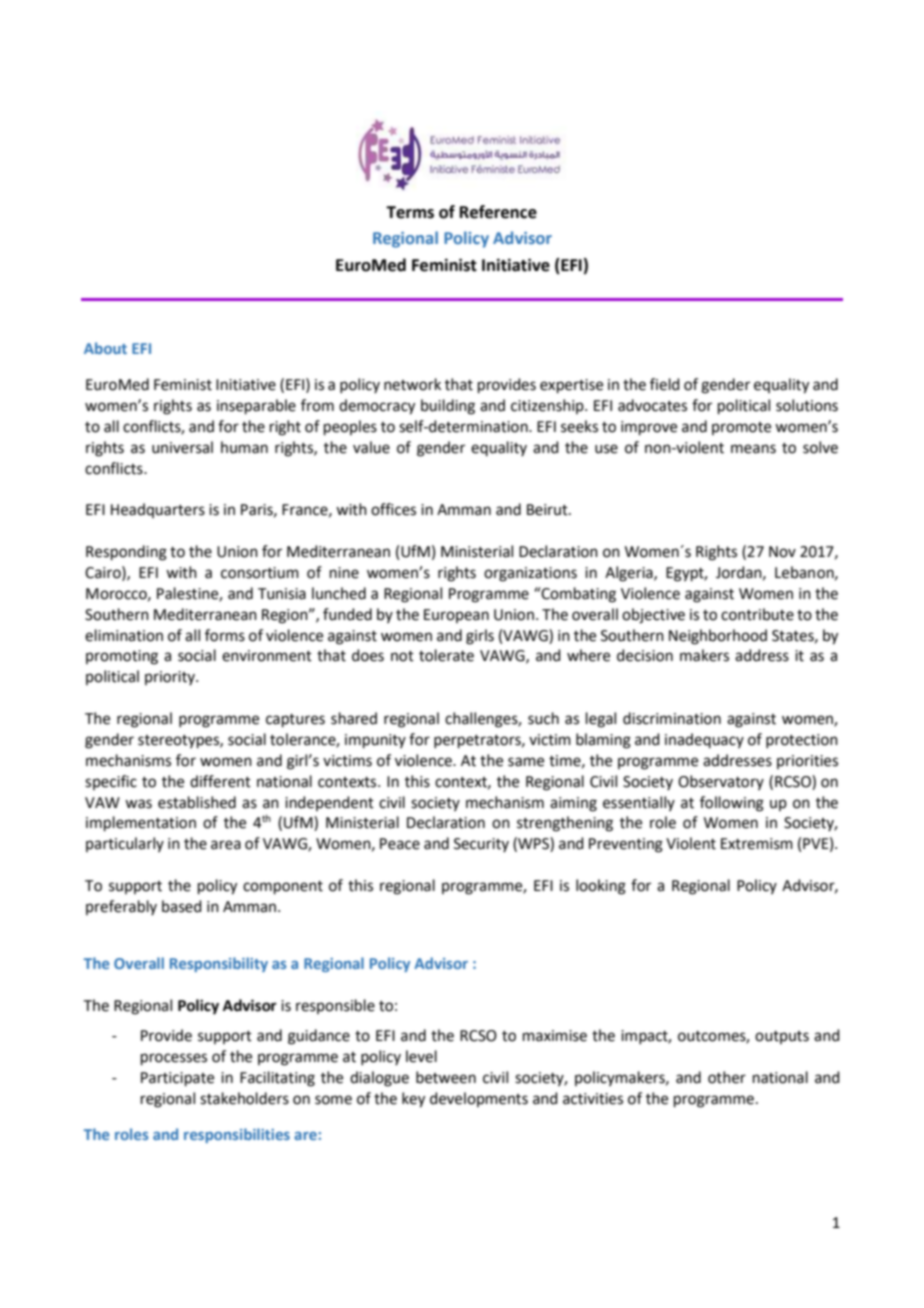  What do you see at coordinates (182, 447) in the image?
I see `universal` at bounding box center [182, 447].
